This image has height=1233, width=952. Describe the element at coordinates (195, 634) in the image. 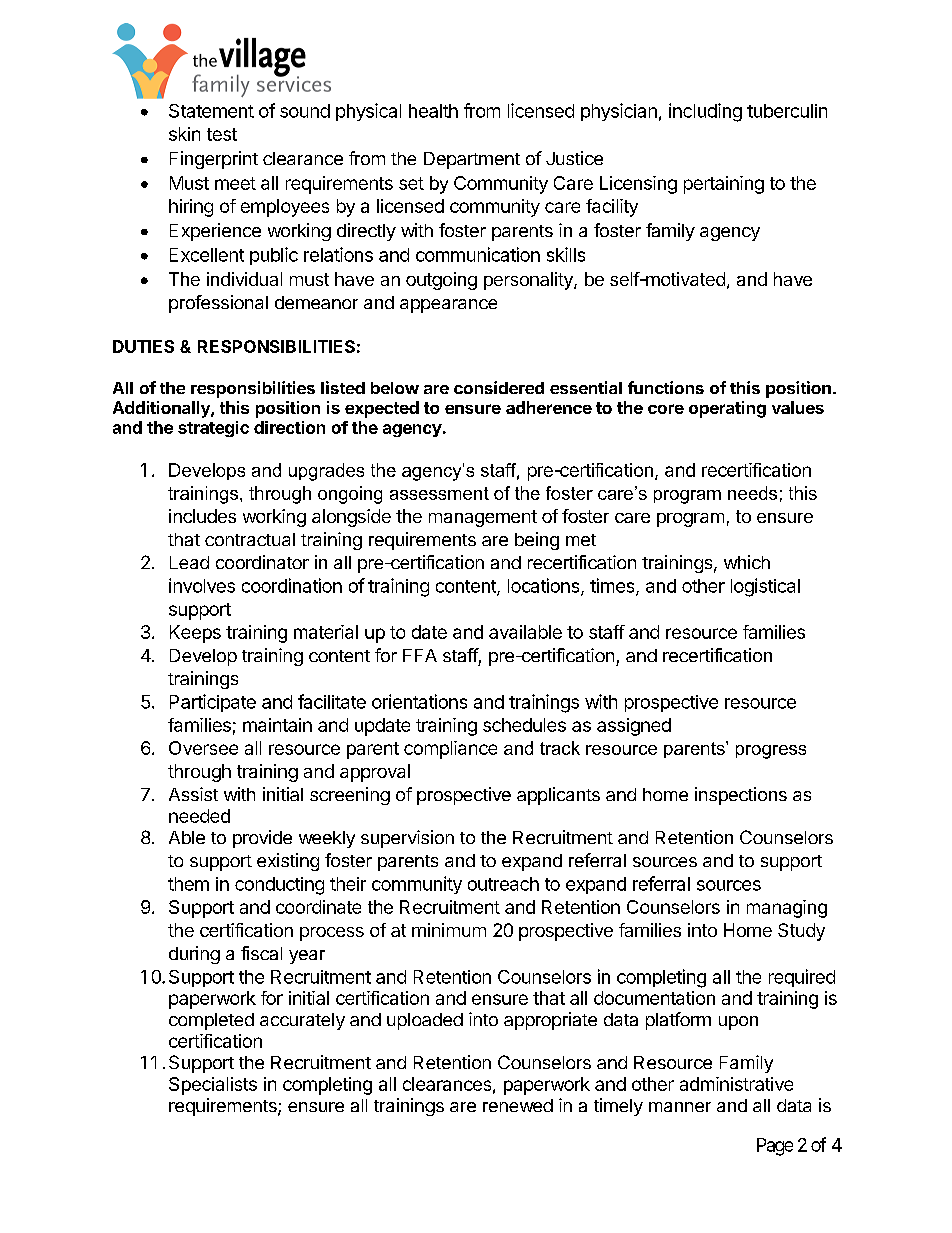

I see `Keeps` at that location.
